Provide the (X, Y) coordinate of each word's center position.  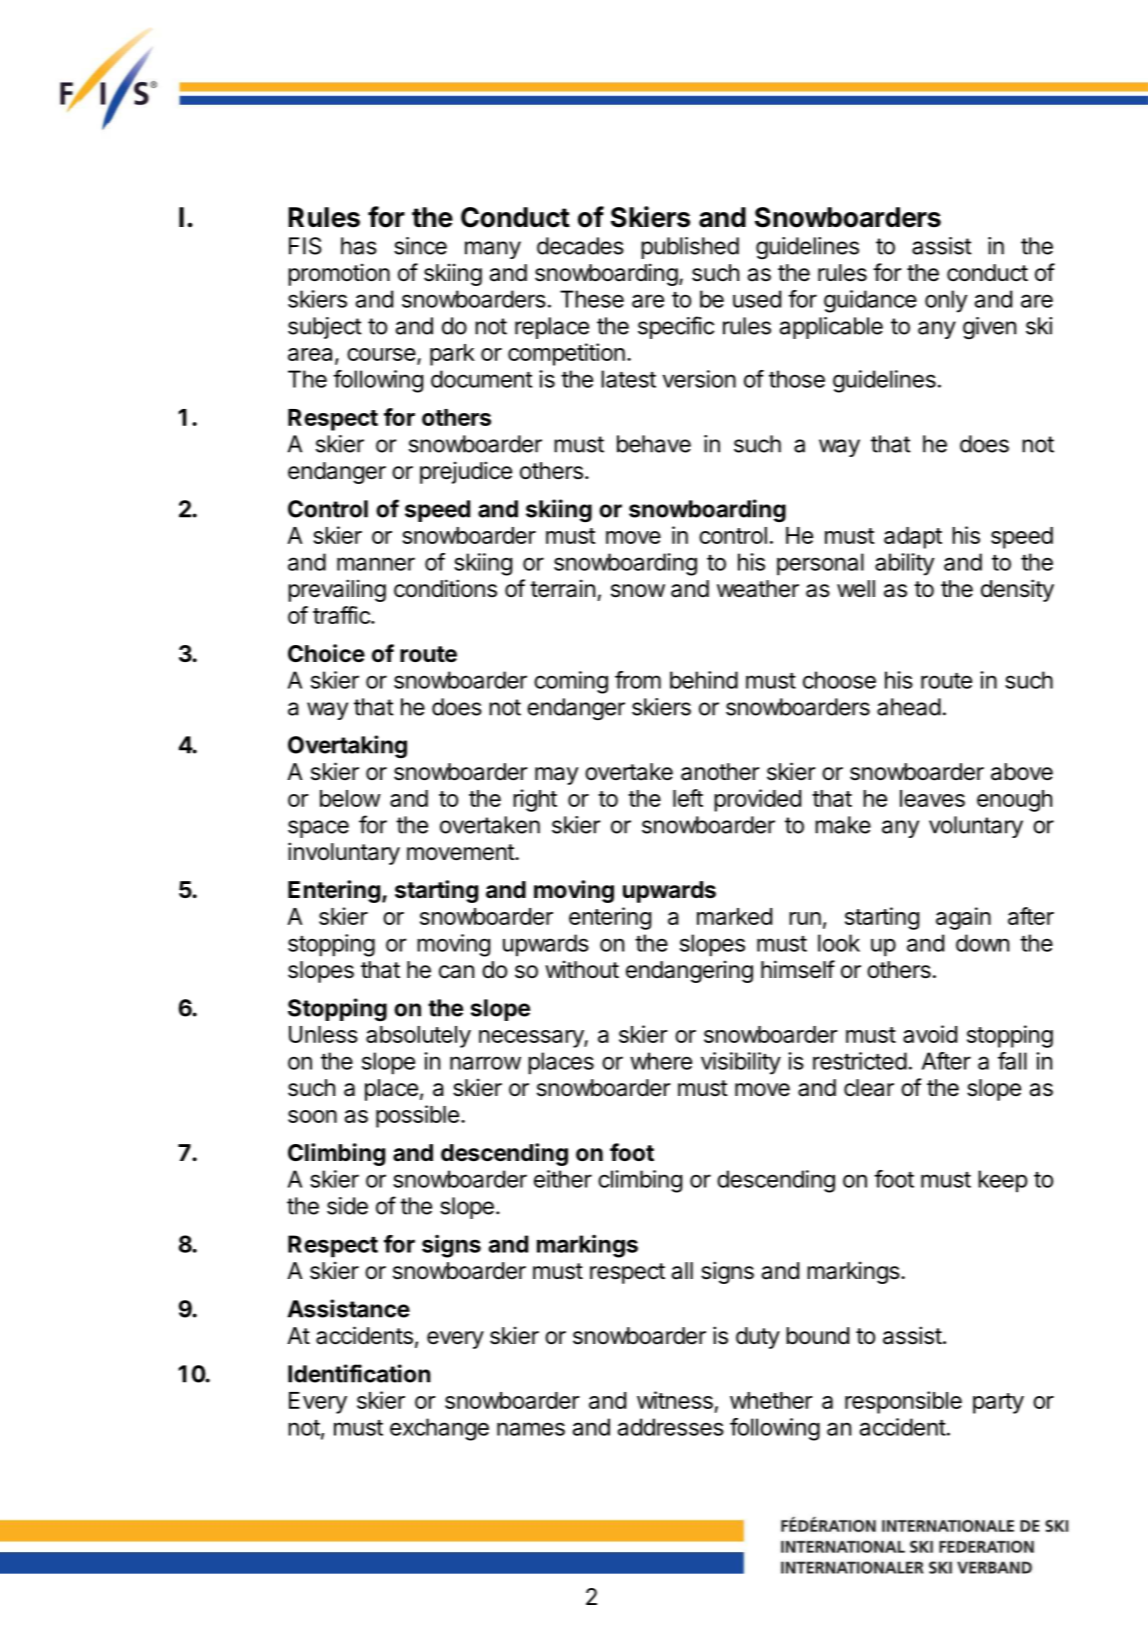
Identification (359, 1373)
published (690, 248)
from (638, 680)
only (946, 301)
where (661, 1061)
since (420, 246)
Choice (326, 653)
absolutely (418, 1037)
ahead (909, 707)
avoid (930, 1034)
